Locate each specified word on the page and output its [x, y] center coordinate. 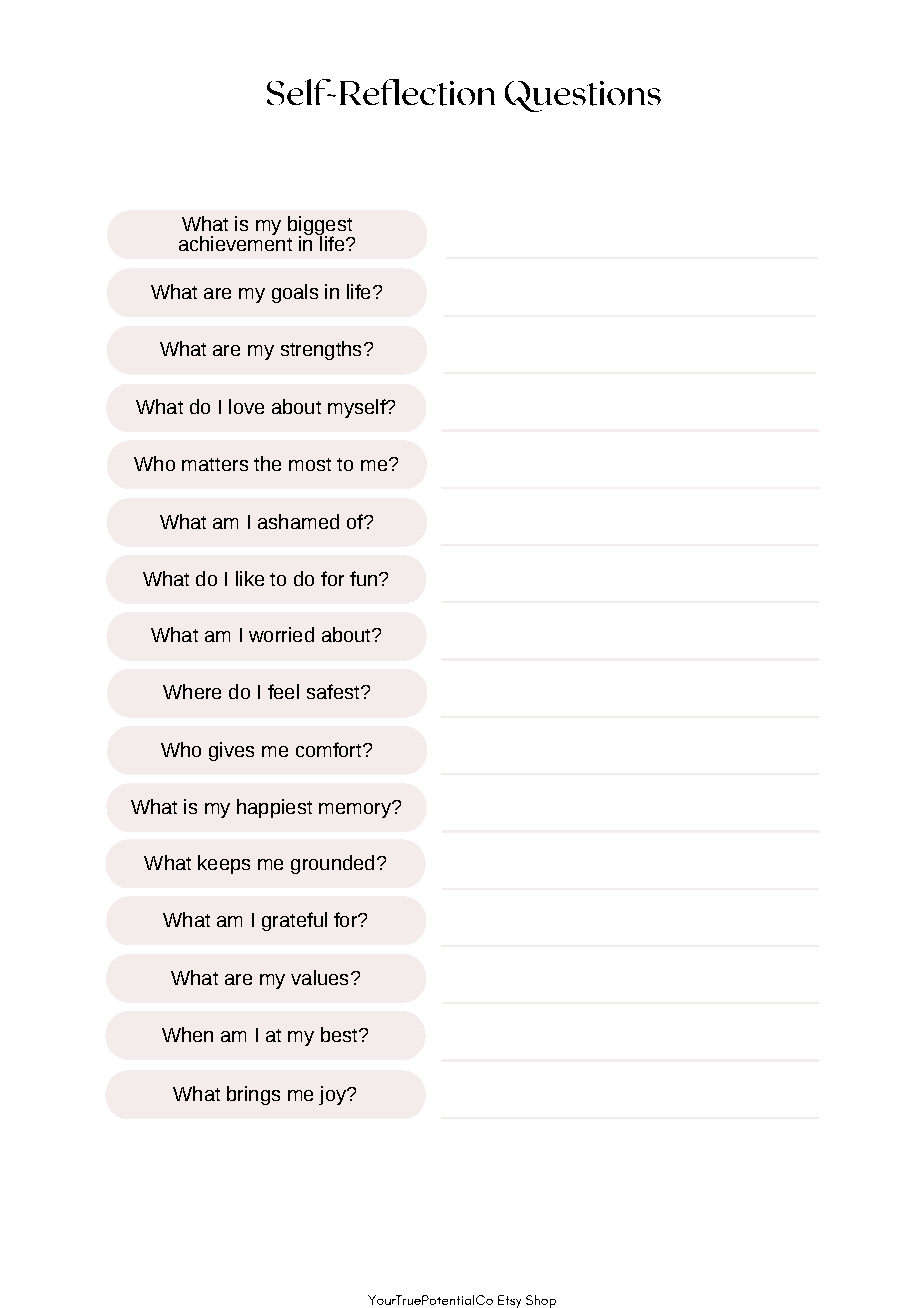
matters [215, 464]
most [310, 464]
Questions [583, 96]
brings [253, 1095]
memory [356, 810]
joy [333, 1095]
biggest [321, 227]
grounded [332, 864]
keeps [224, 864]
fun [363, 578]
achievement [235, 242]
